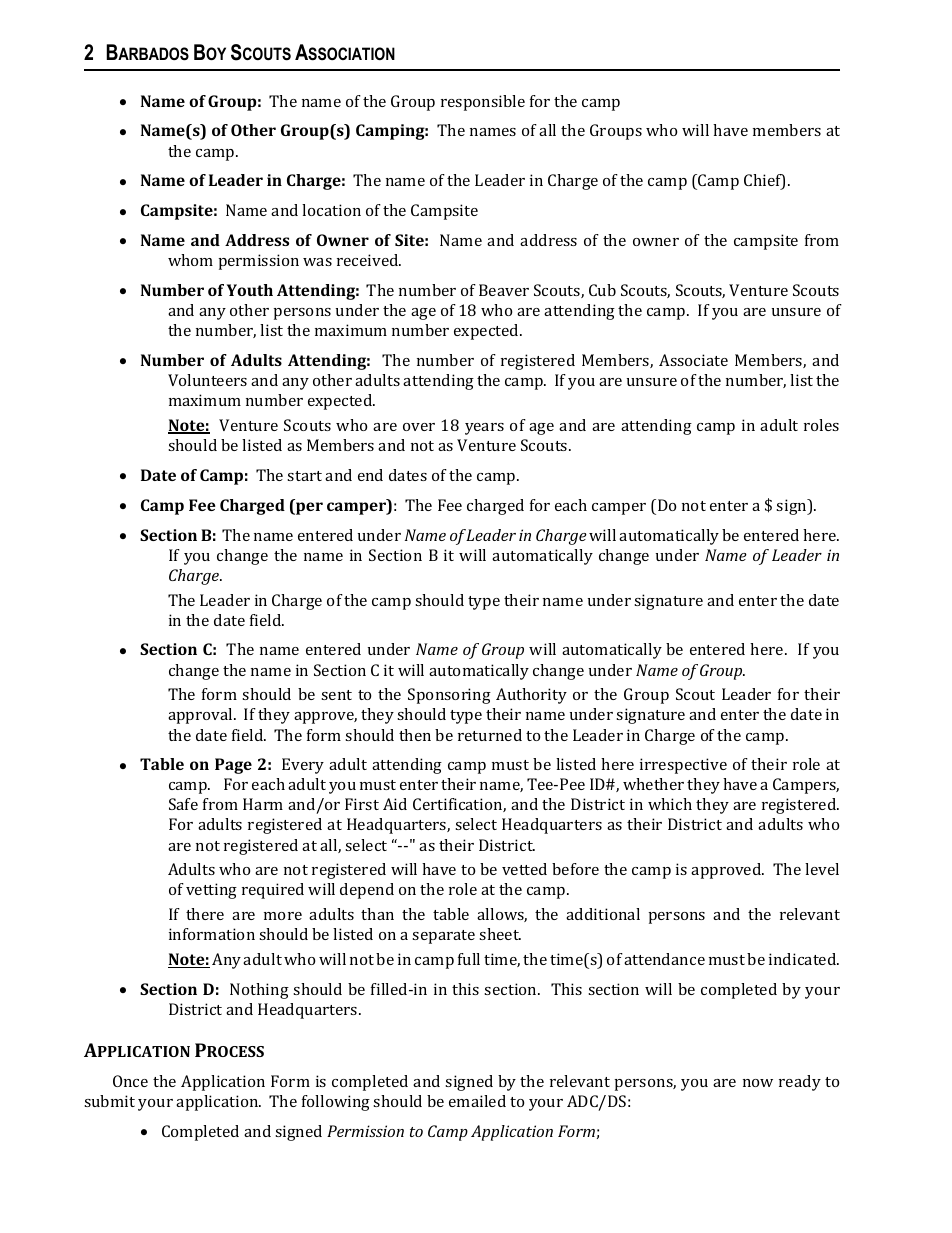  Describe the element at coordinates (477, 1101) in the image. I see `emailed` at that location.
